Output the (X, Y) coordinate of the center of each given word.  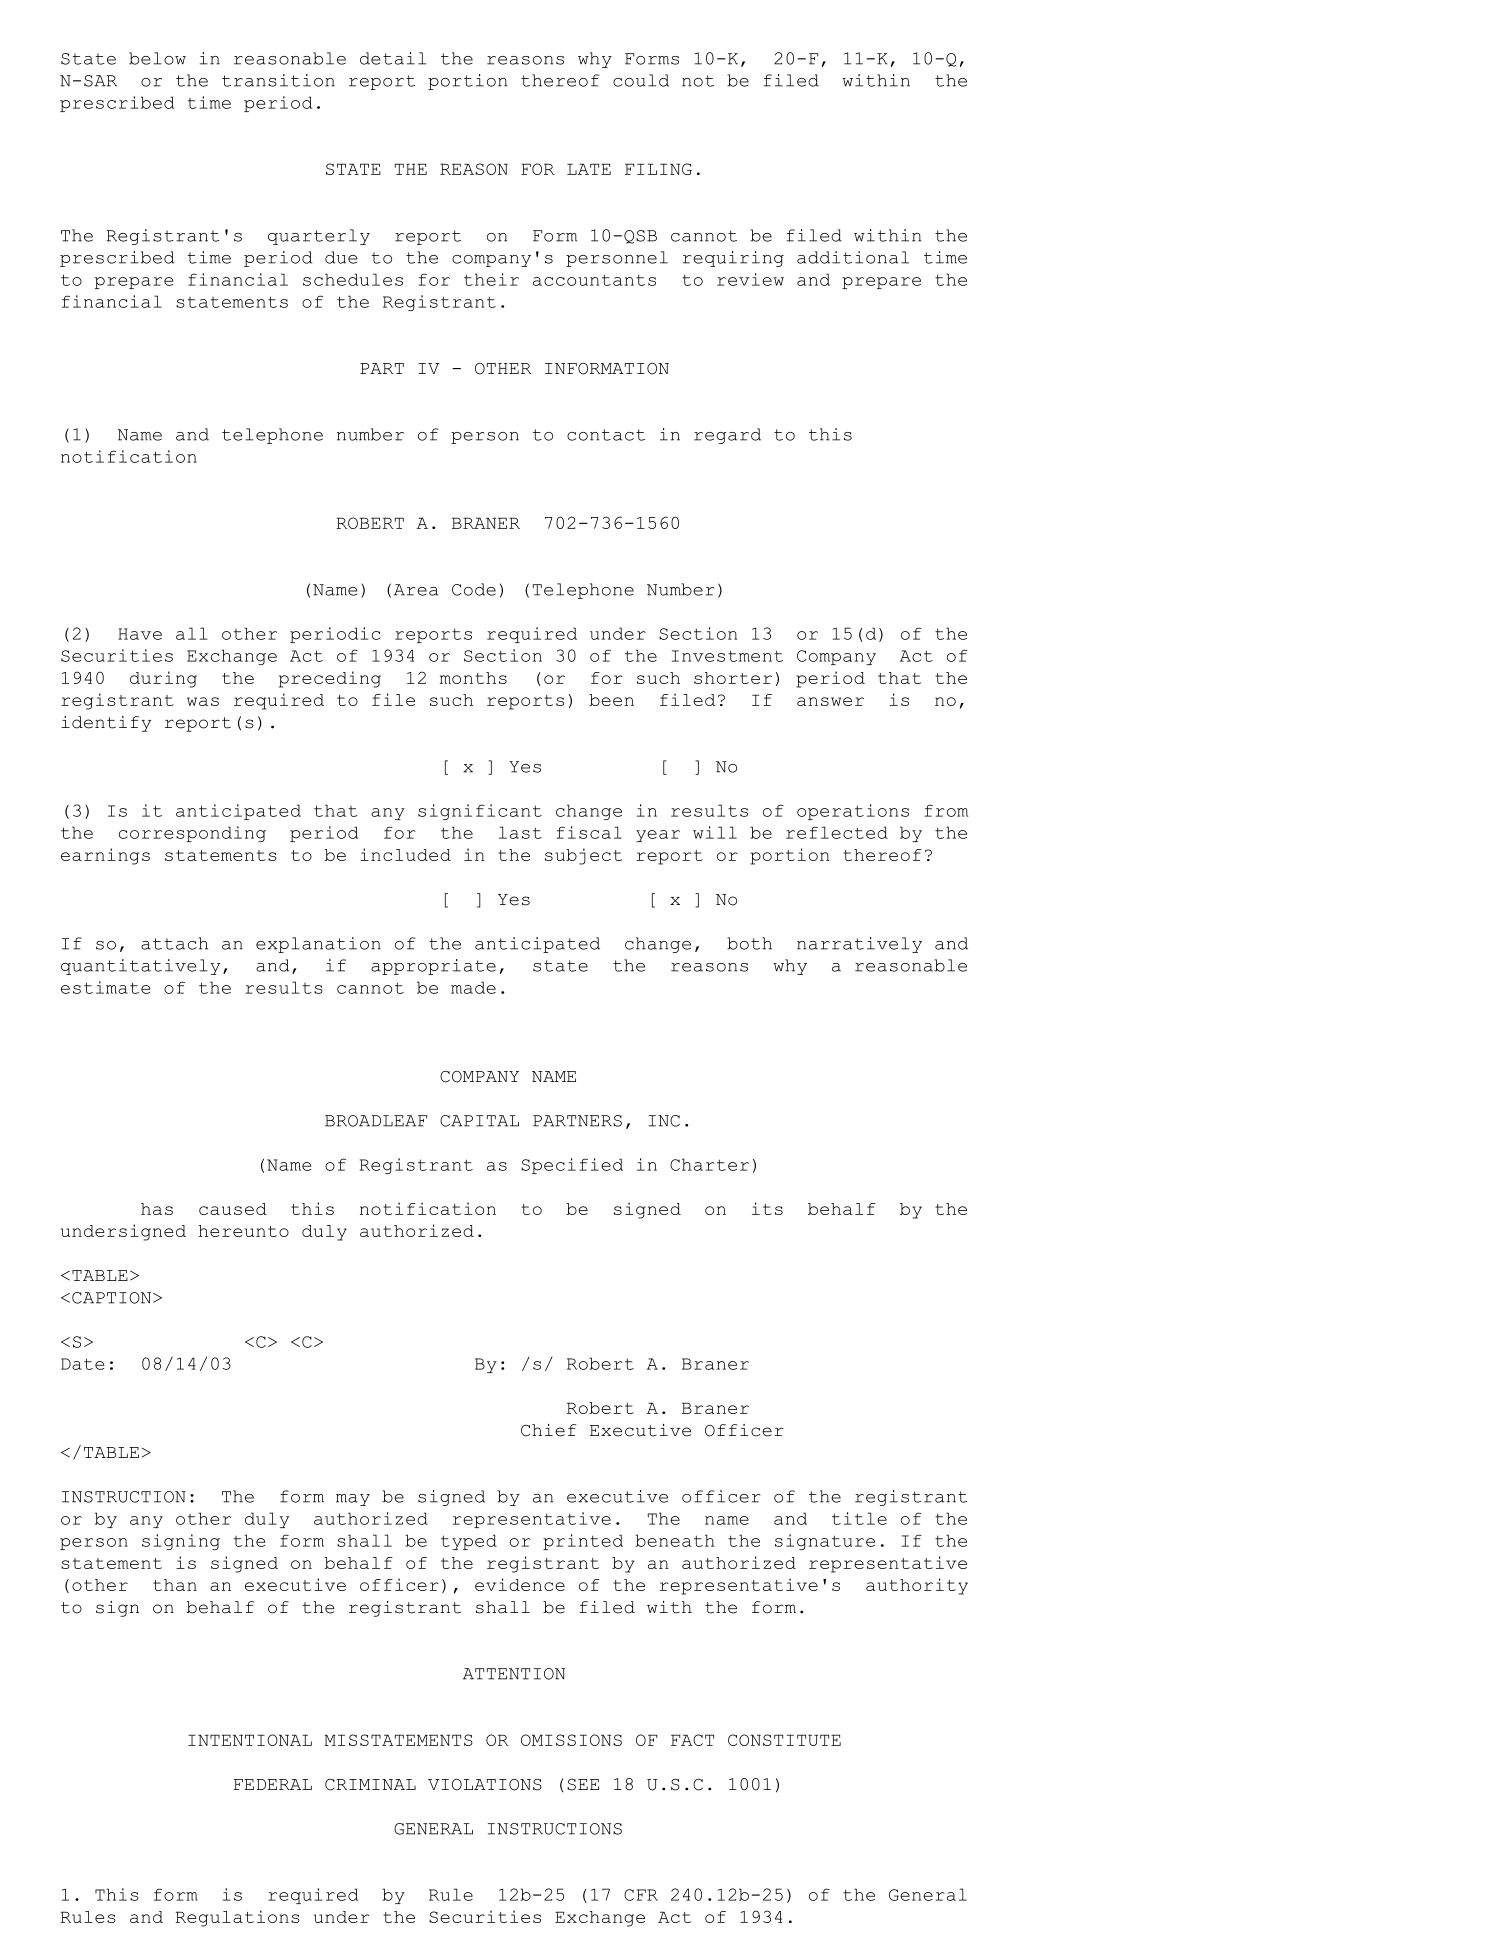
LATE (589, 169)
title (859, 1518)
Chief (548, 1430)
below (157, 58)
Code (474, 589)
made (473, 987)
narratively (859, 945)
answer (830, 701)
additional (853, 257)
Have (140, 634)
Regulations (237, 1918)
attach (174, 943)
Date (82, 1364)
